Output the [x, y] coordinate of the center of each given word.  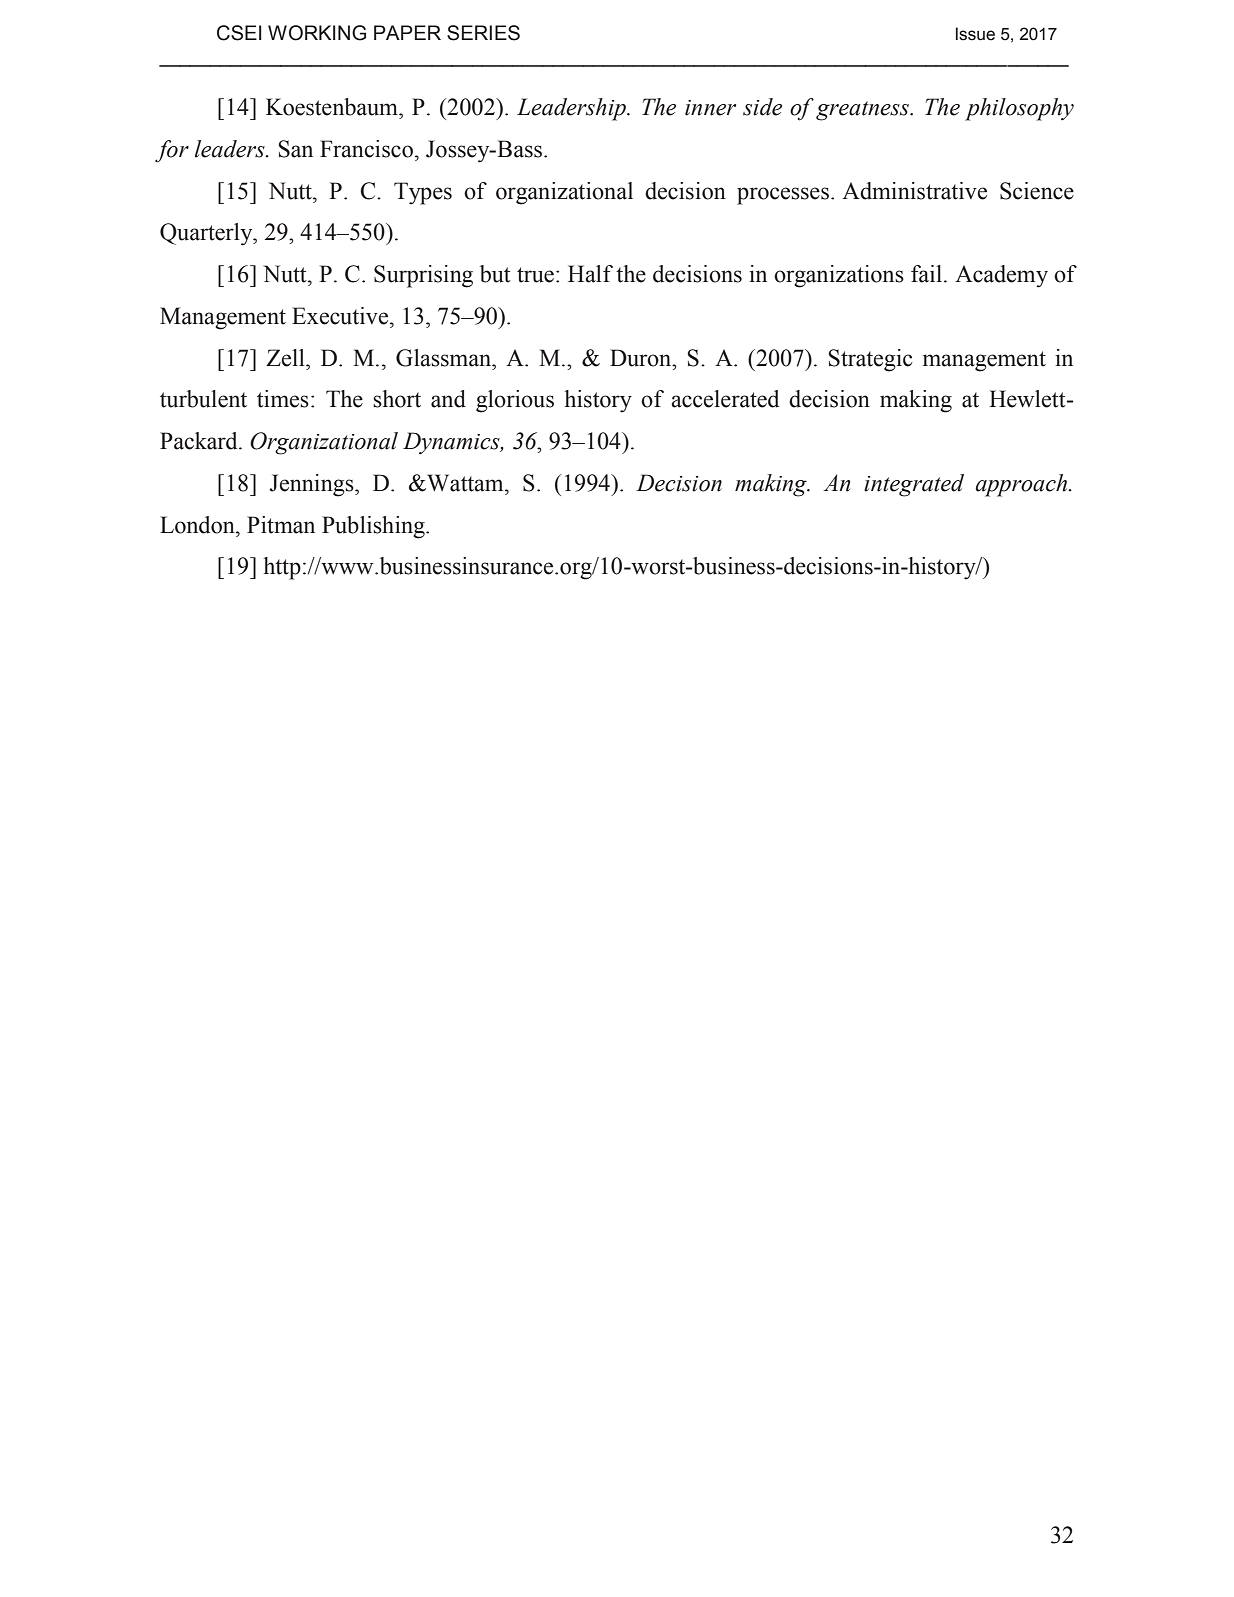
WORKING [317, 33]
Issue [975, 34]
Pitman [281, 525]
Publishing [374, 527]
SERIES [483, 33]
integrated [914, 485]
